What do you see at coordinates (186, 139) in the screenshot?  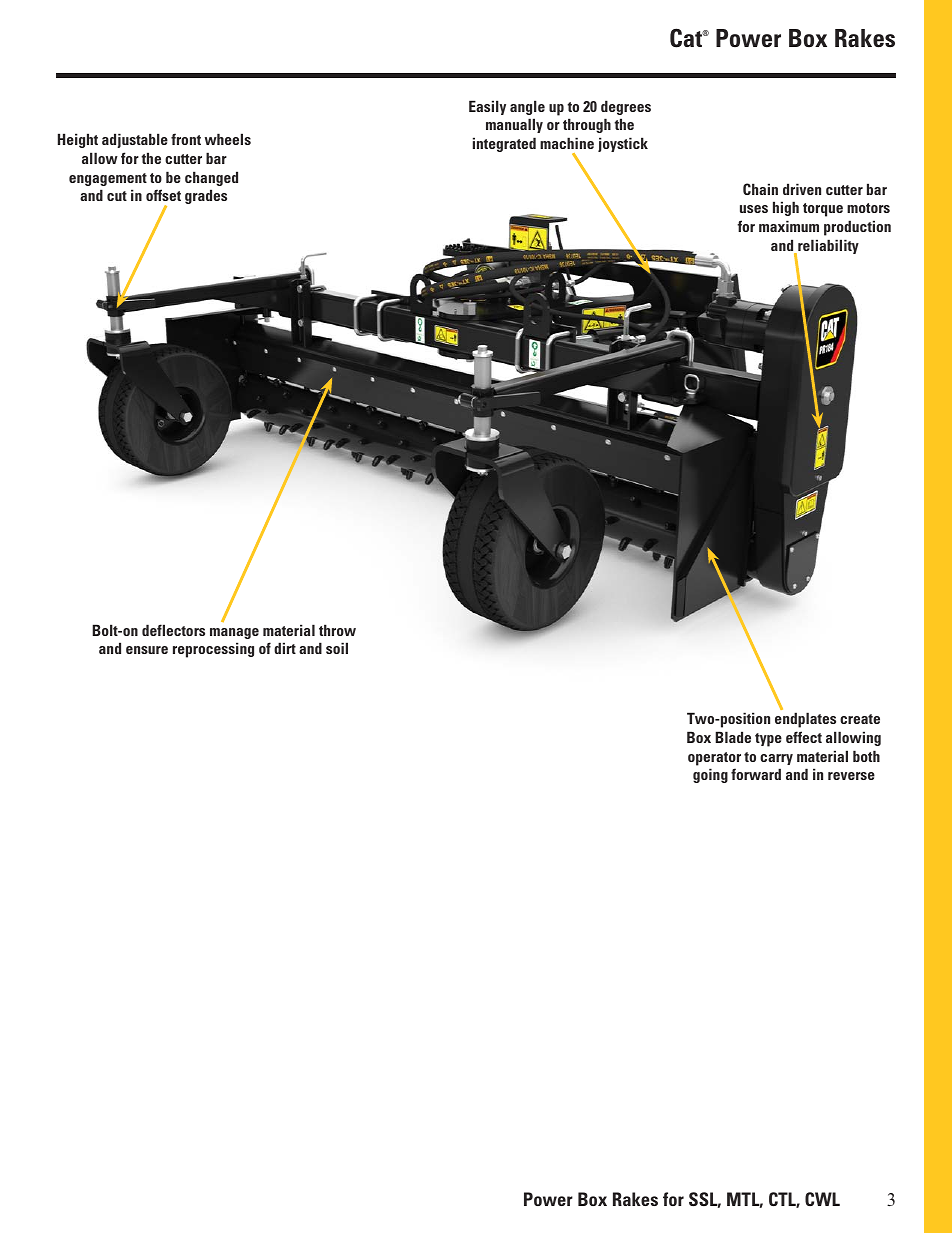 I see `front` at bounding box center [186, 139].
